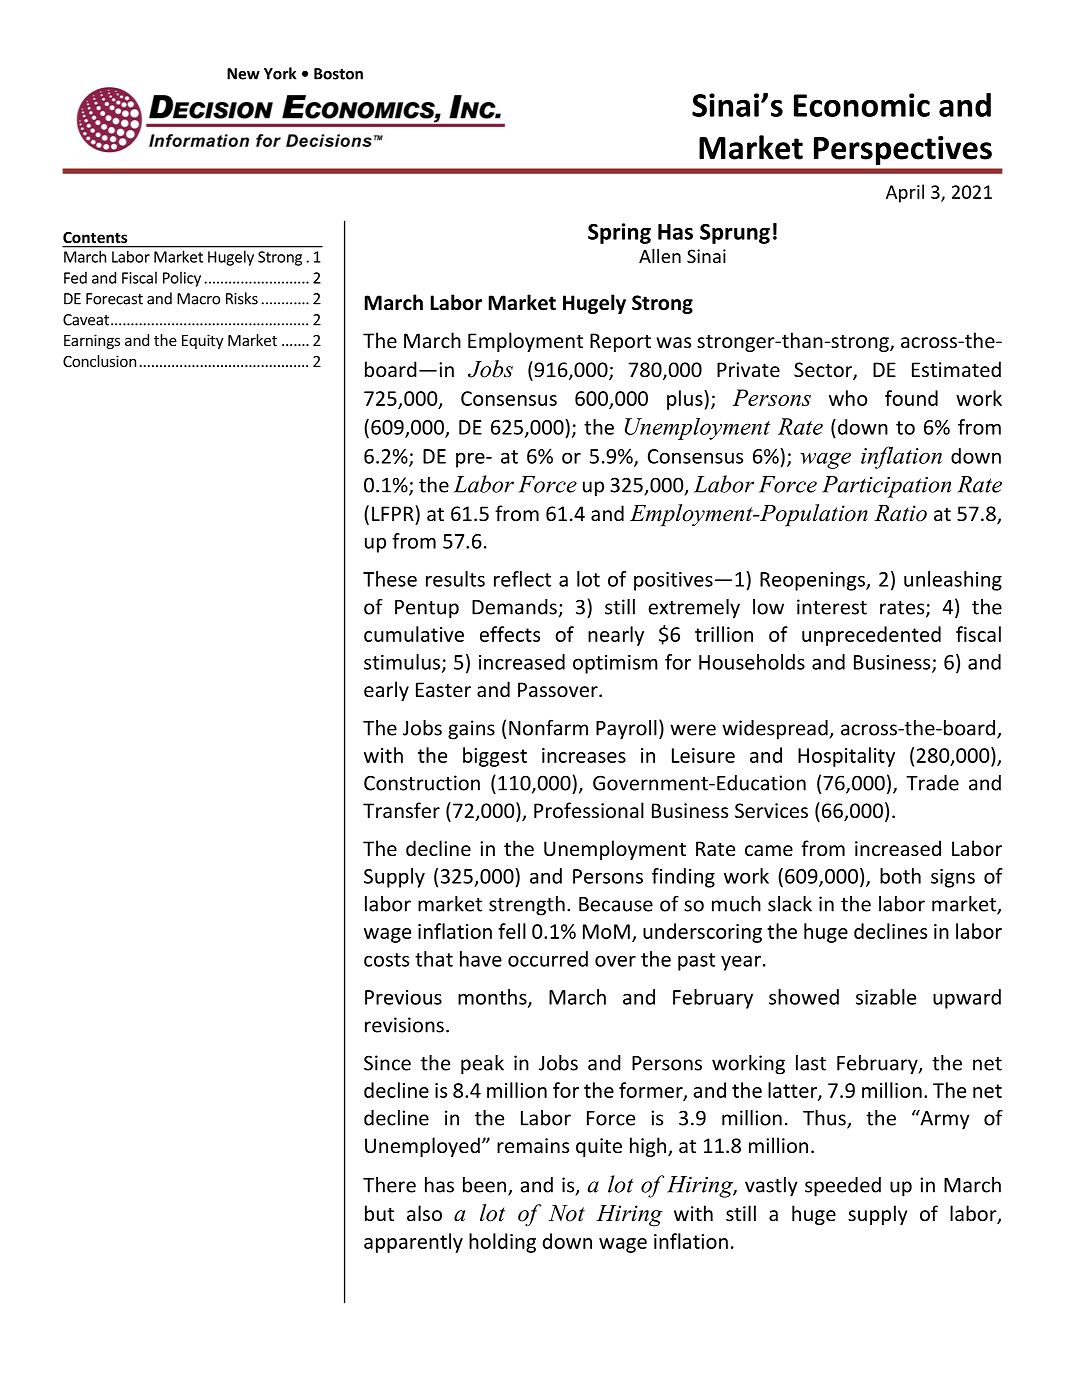 The width and height of the screenshot is (1065, 1378). Describe the element at coordinates (512, 931) in the screenshot. I see `fell` at that location.
